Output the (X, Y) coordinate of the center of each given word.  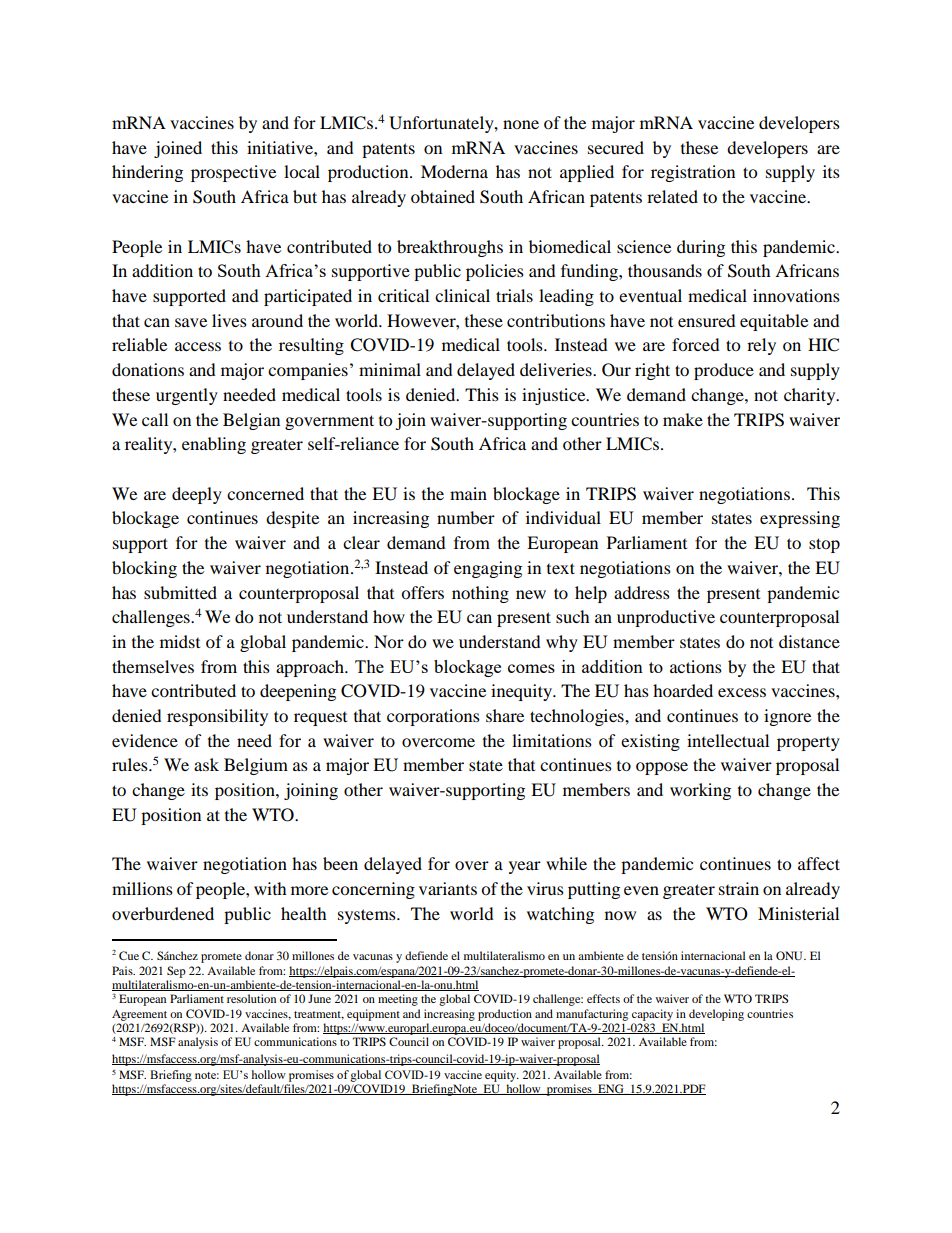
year (525, 867)
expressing (800, 519)
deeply (197, 495)
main (468, 493)
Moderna (454, 171)
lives (229, 320)
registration (693, 173)
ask (206, 764)
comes (531, 668)
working (700, 791)
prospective (233, 173)
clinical (462, 295)
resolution (251, 998)
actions (696, 666)
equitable (774, 322)
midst (180, 641)
